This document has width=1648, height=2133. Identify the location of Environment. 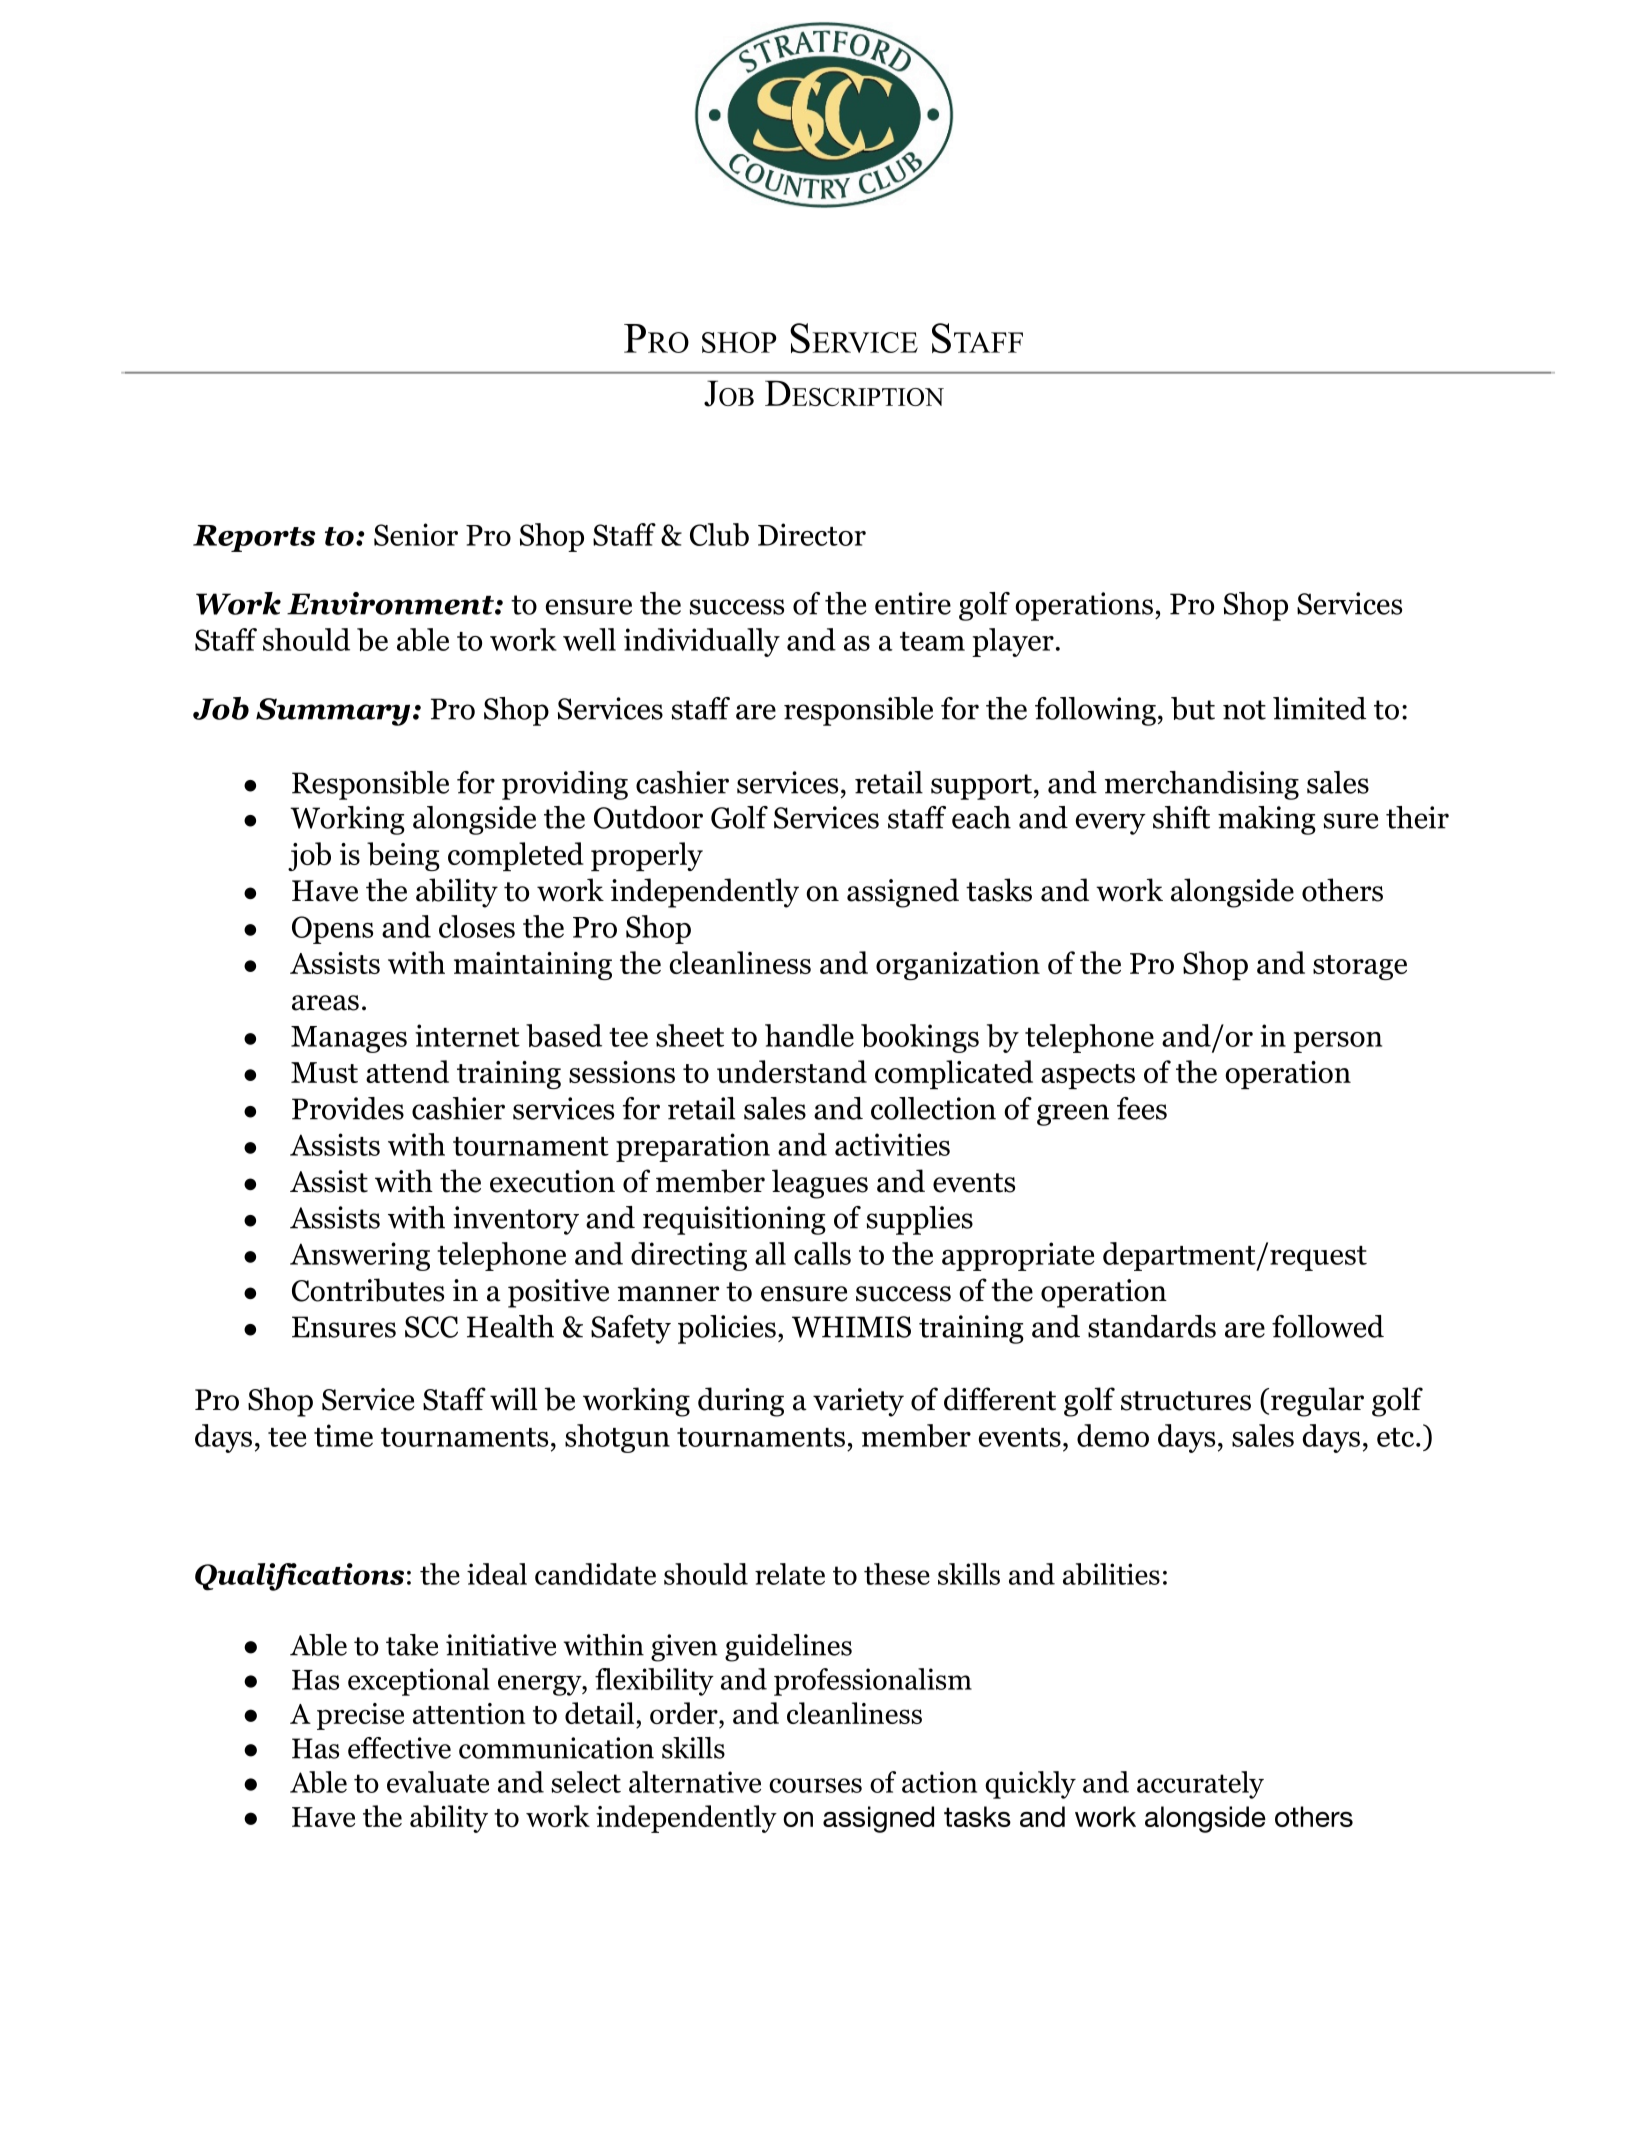
(391, 603).
